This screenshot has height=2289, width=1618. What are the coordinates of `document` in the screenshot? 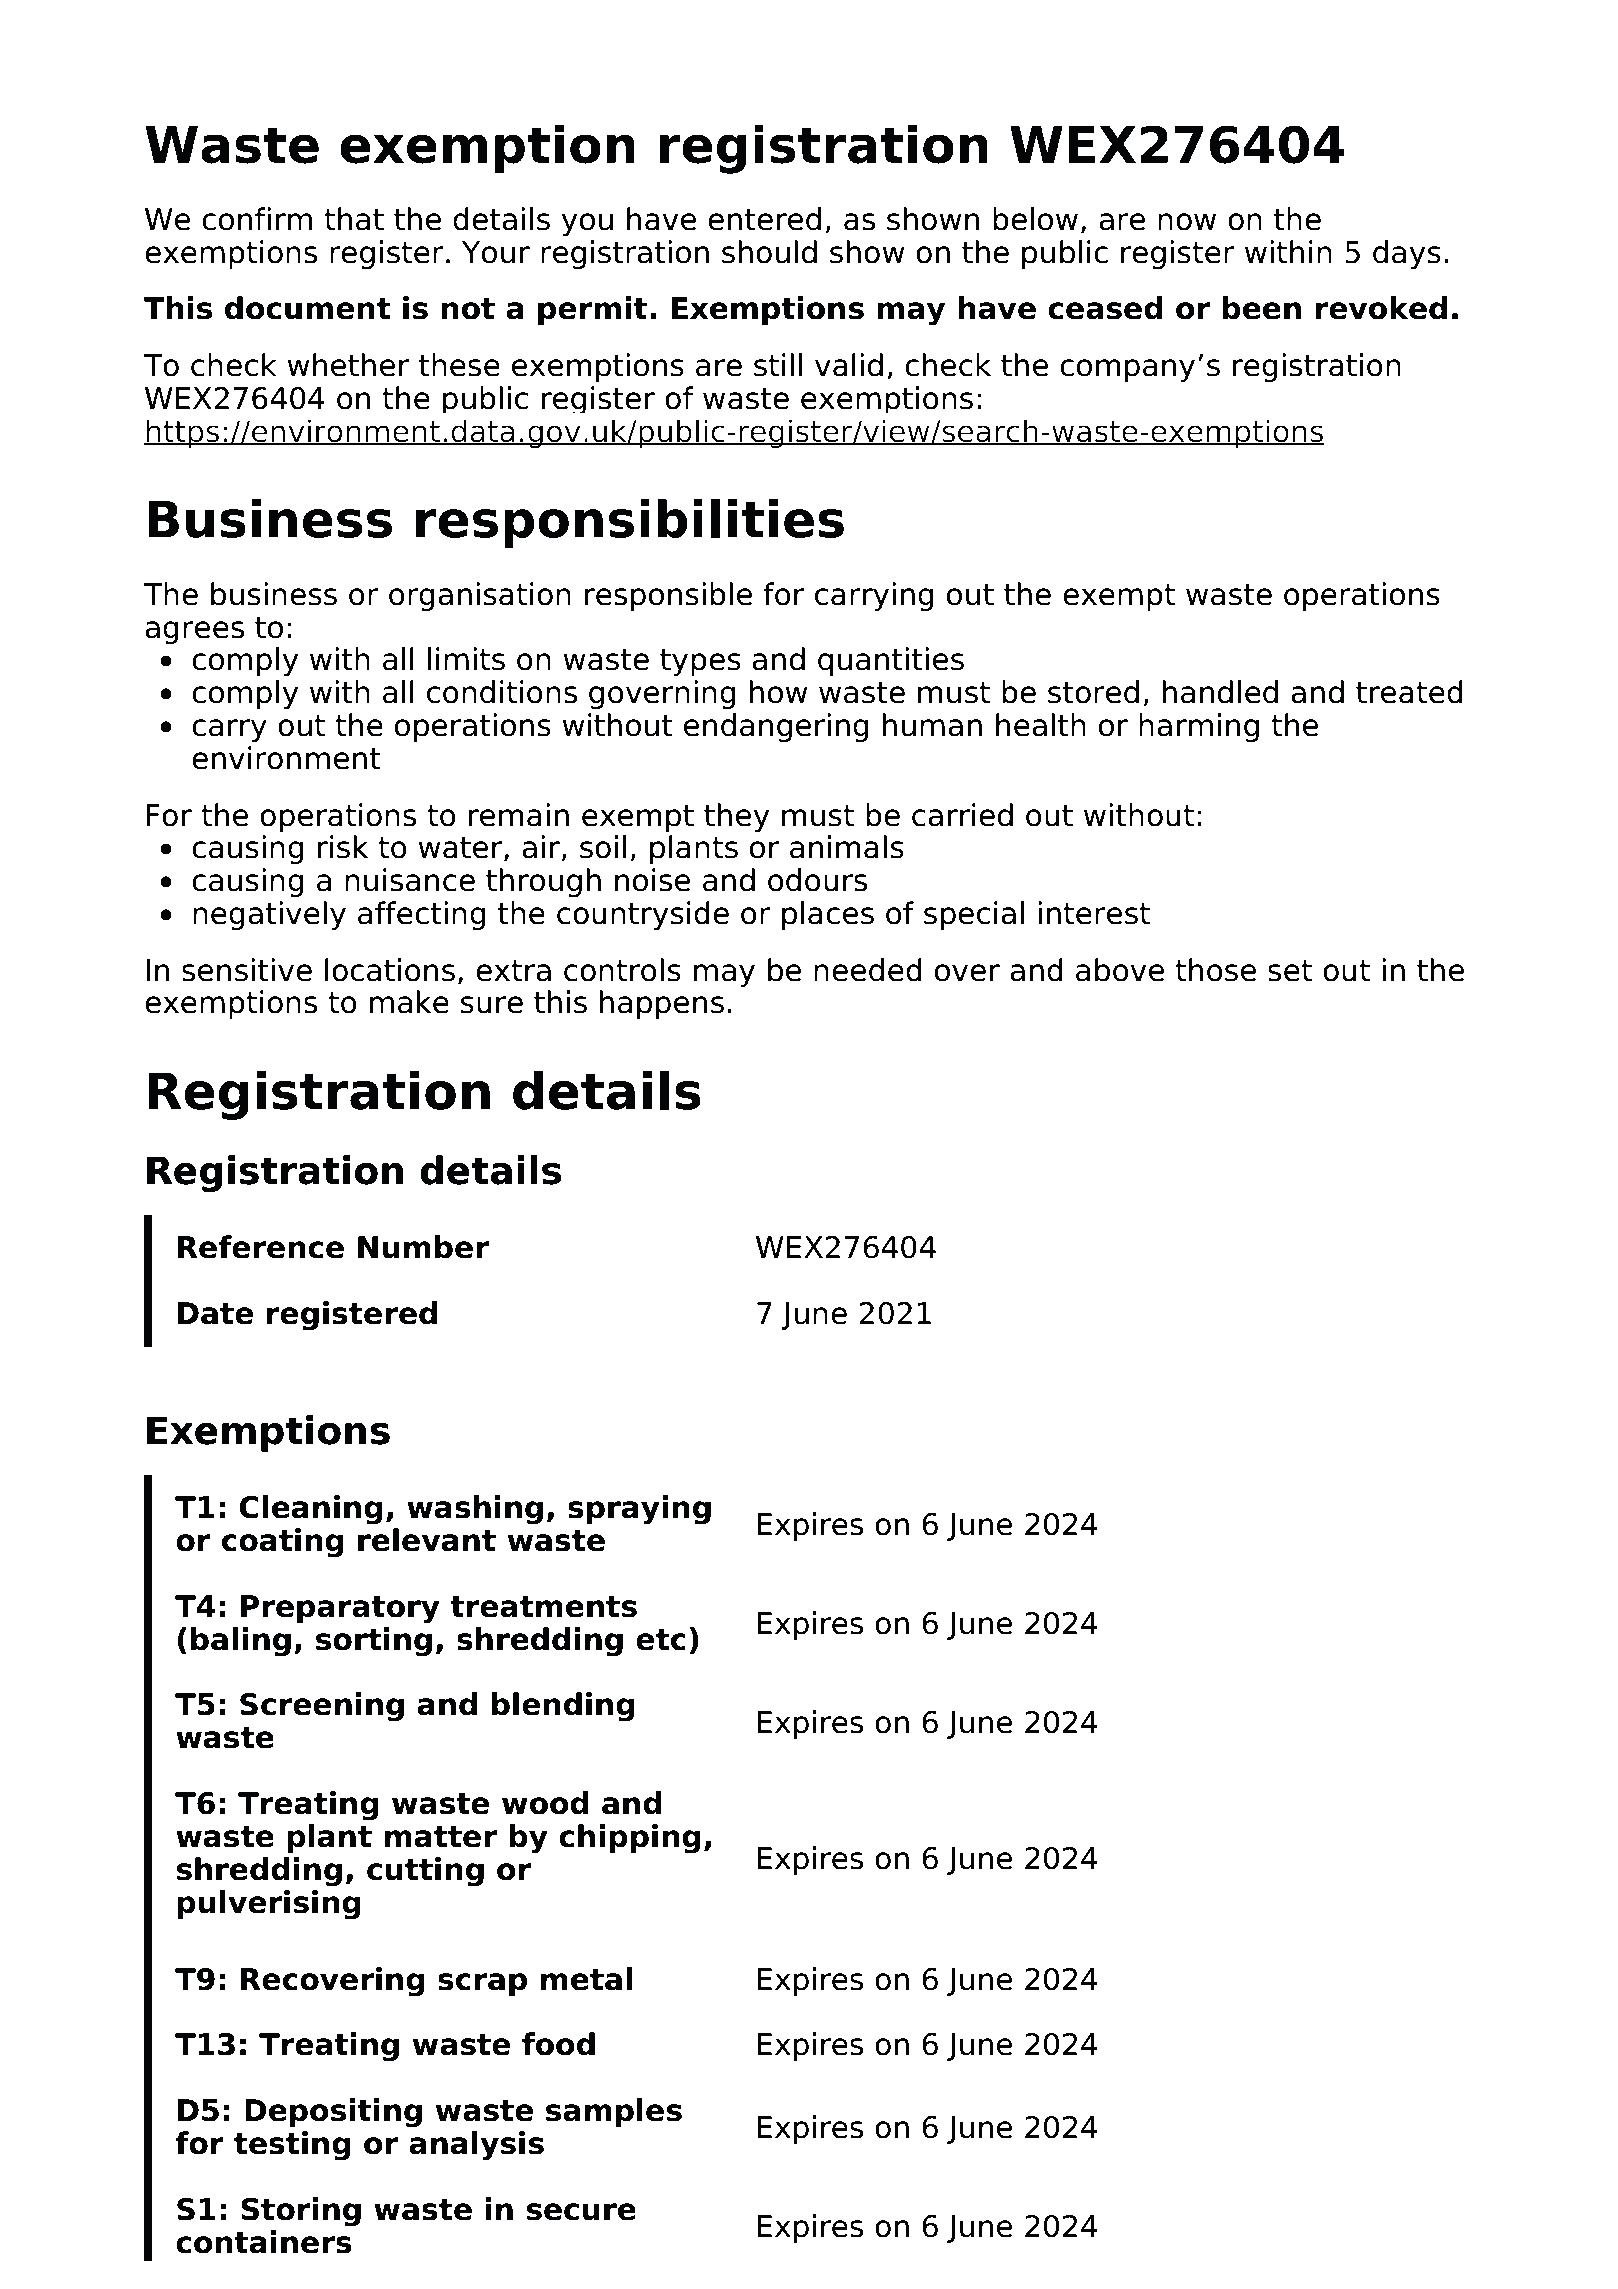 It's located at (308, 308).
